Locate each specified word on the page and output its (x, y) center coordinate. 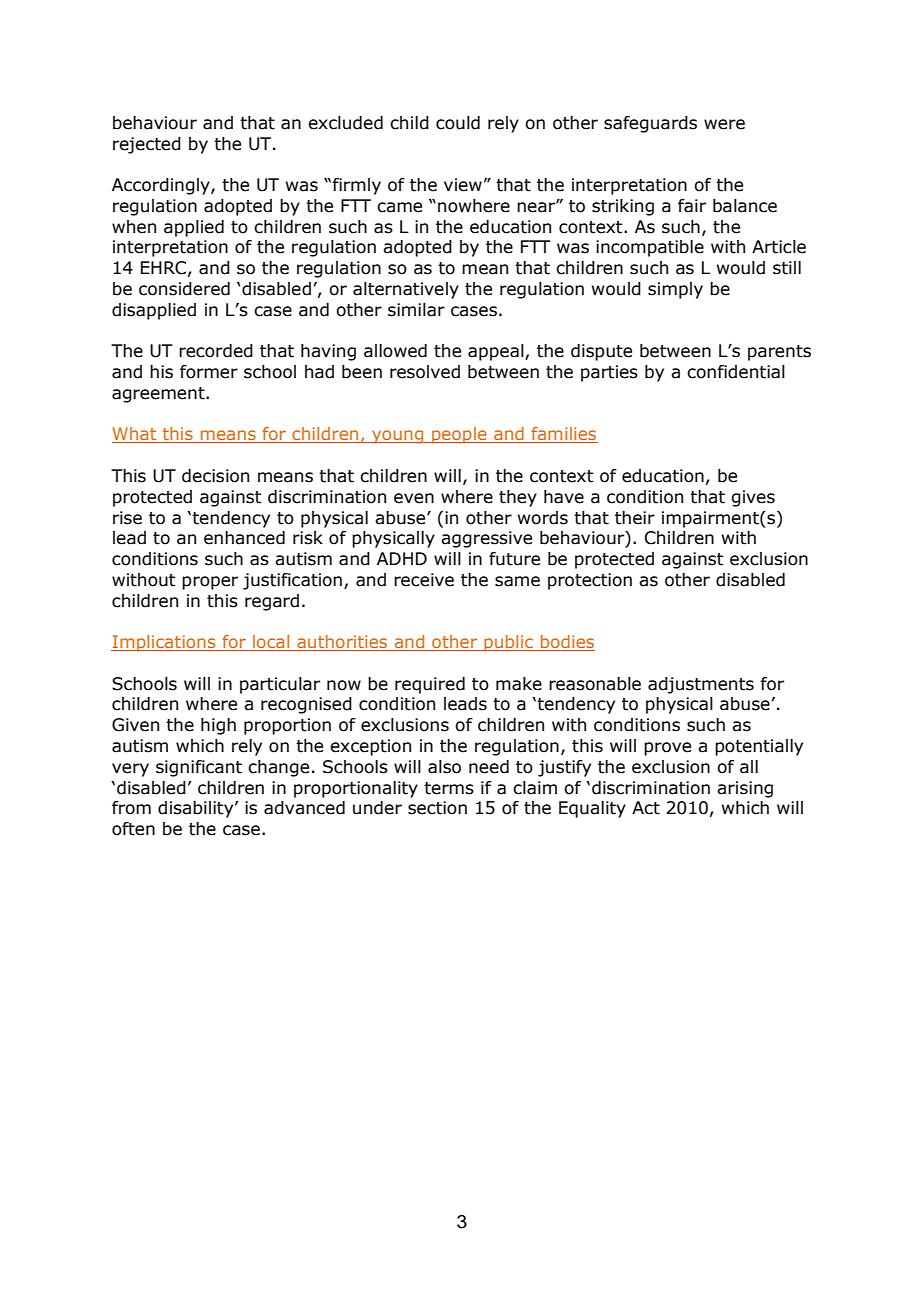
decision (215, 476)
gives (753, 498)
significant (199, 768)
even (414, 498)
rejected (147, 145)
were (724, 124)
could (458, 123)
